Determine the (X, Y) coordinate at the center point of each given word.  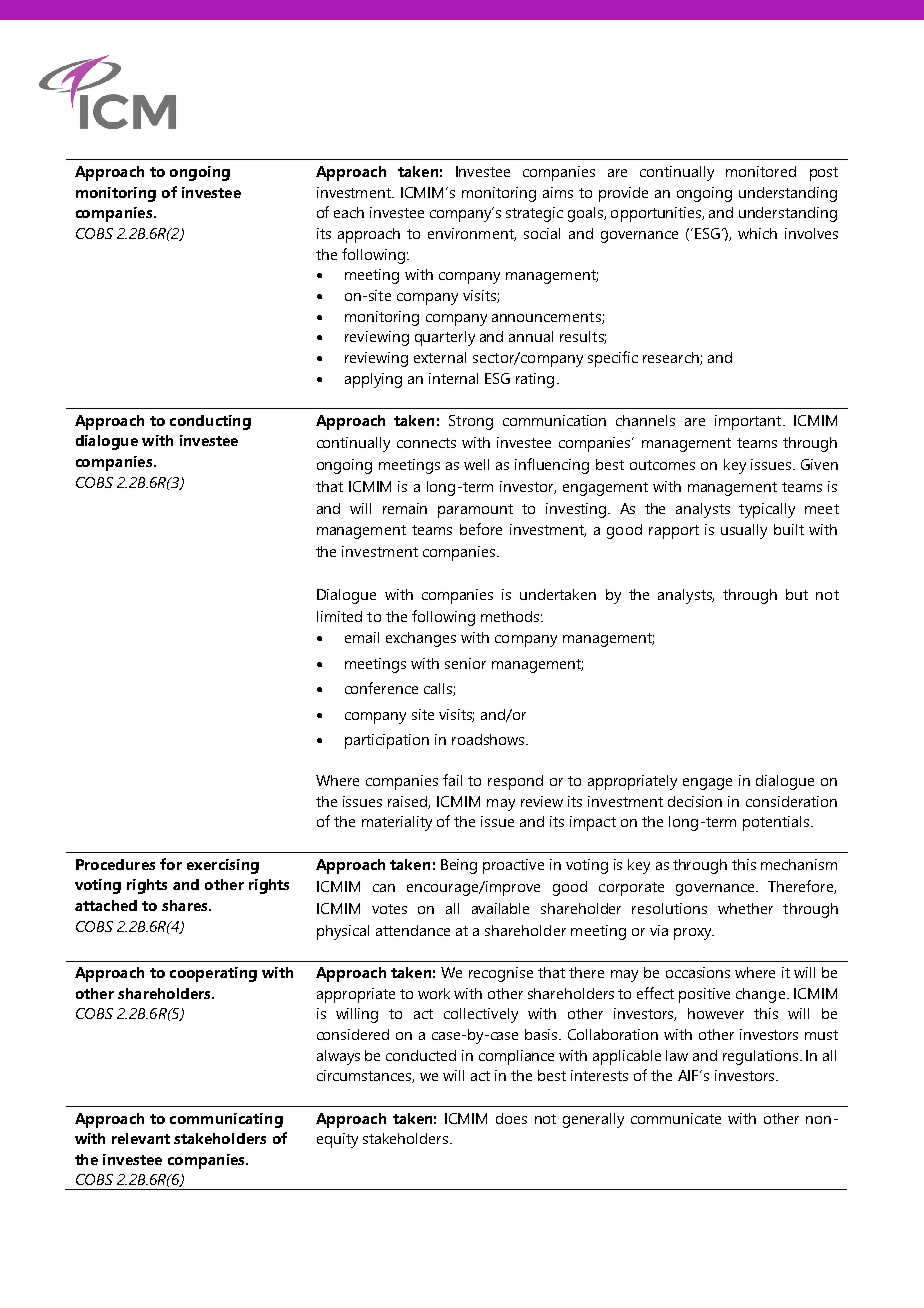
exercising (223, 866)
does (511, 1118)
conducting (210, 422)
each (349, 212)
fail (452, 780)
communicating (226, 1120)
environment (472, 234)
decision (695, 801)
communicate (676, 1118)
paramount (475, 511)
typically (767, 510)
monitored (761, 171)
